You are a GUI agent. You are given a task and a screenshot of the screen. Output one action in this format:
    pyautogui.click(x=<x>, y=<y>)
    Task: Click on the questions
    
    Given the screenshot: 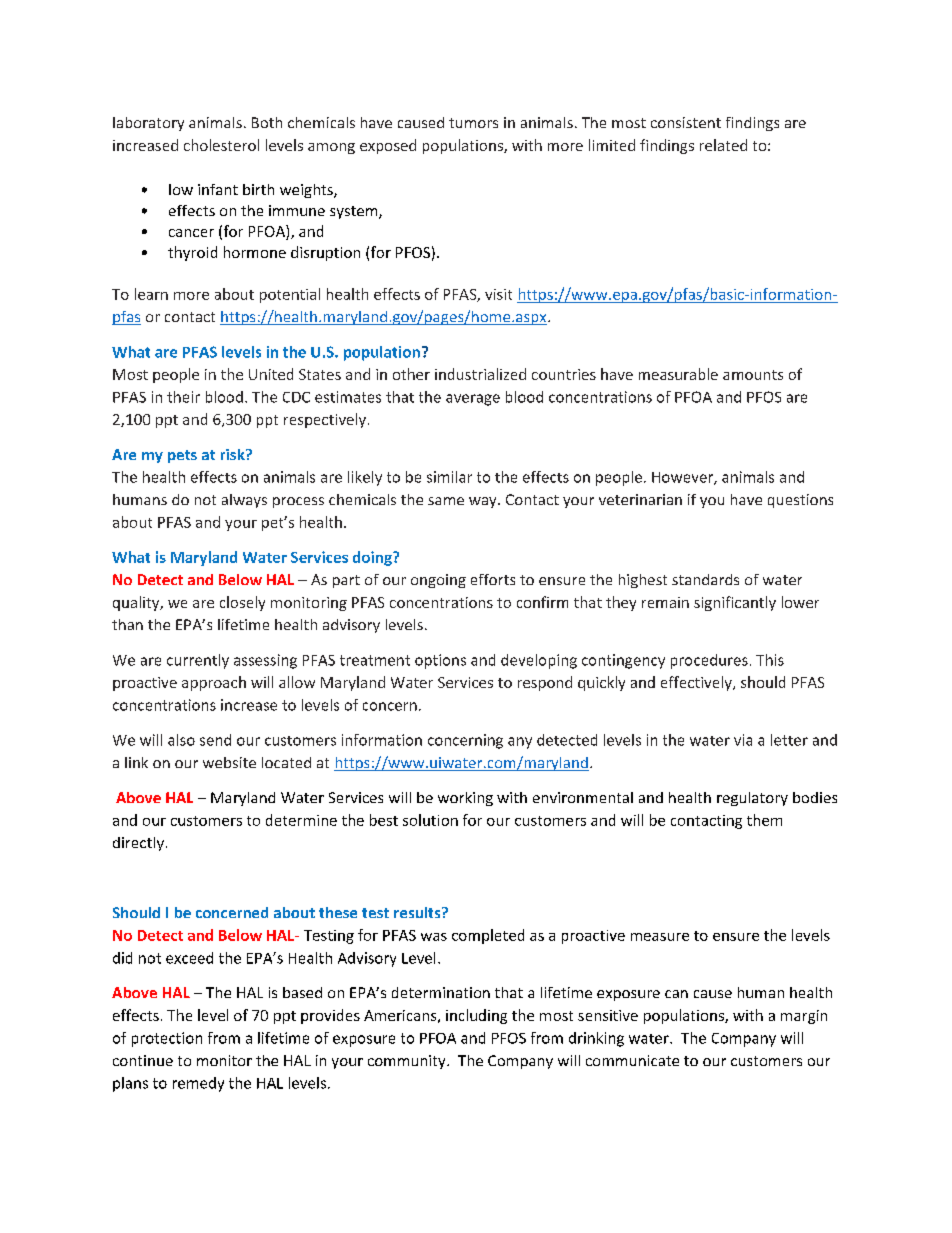 What is the action you would take?
    pyautogui.click(x=800, y=501)
